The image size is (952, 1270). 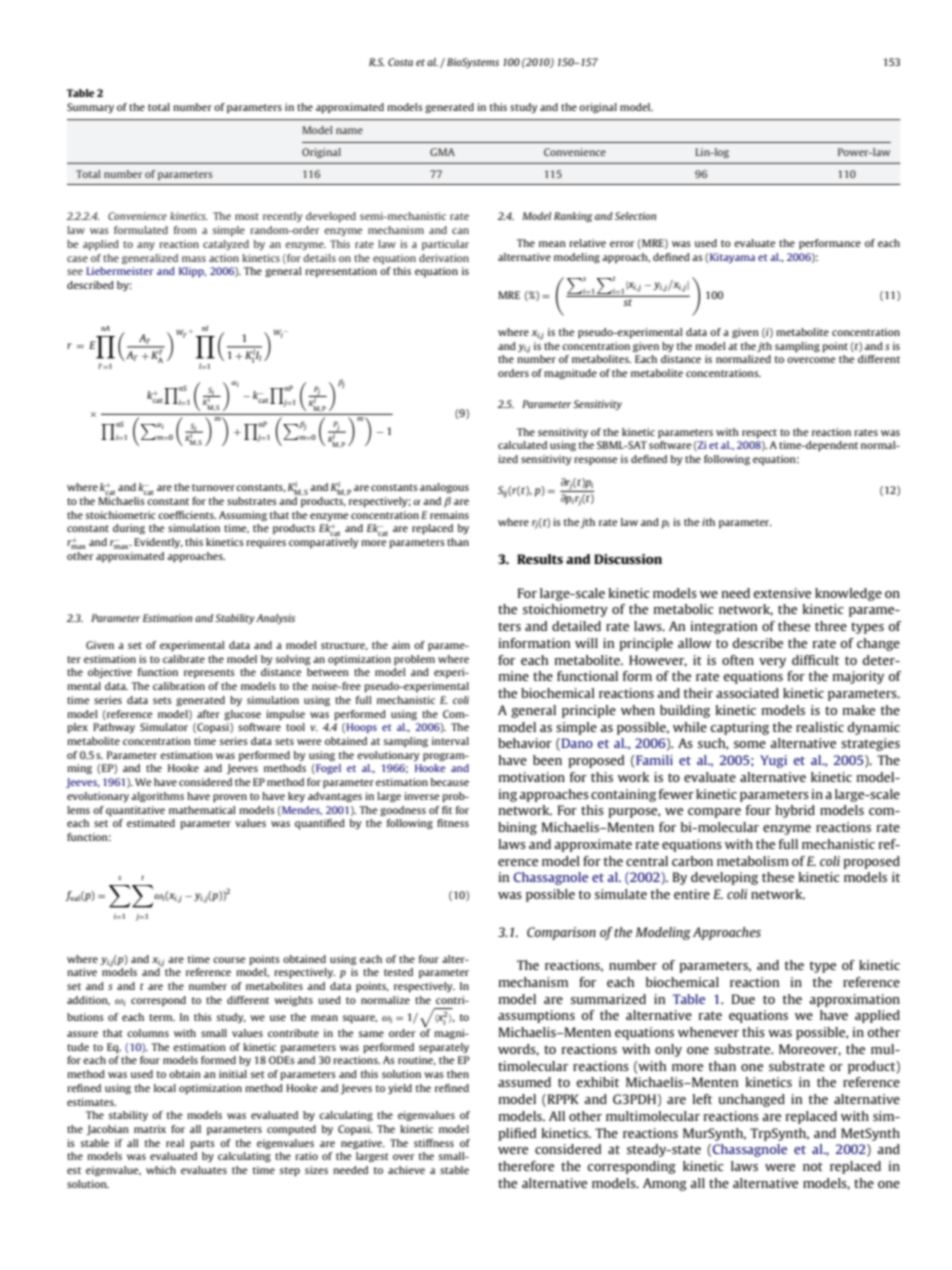 I want to click on which, so click(x=161, y=1170).
